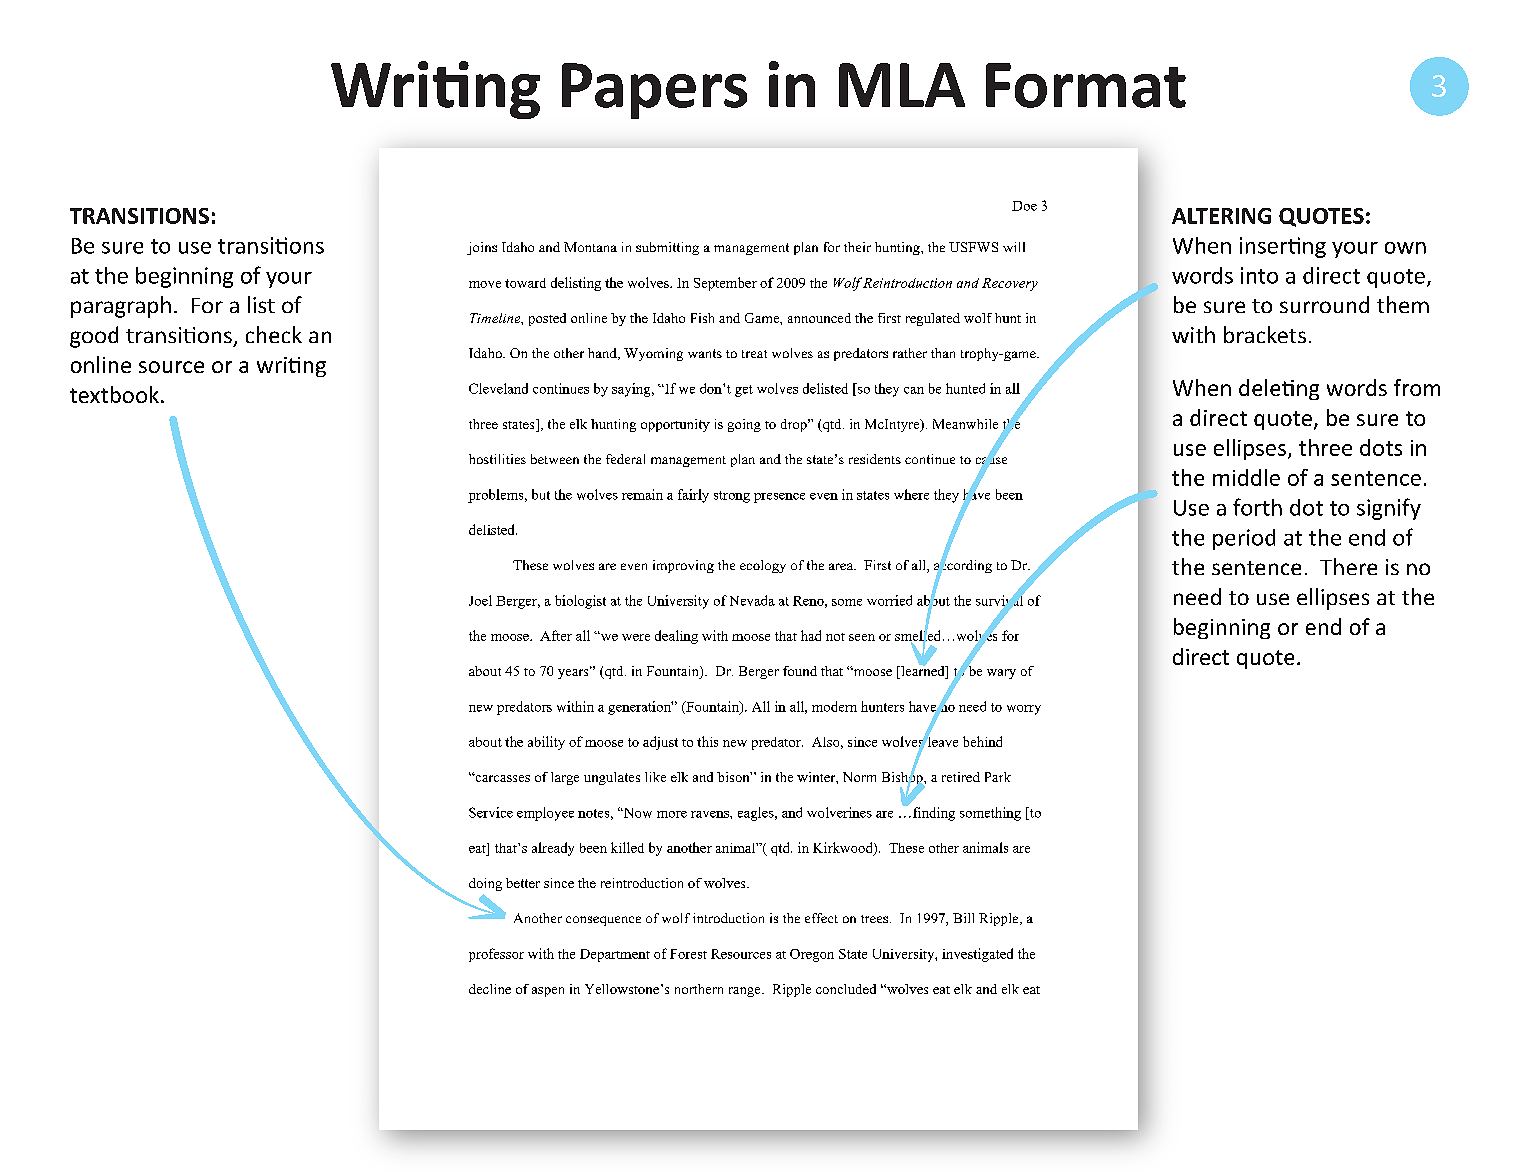 The image size is (1517, 1172). Describe the element at coordinates (977, 955) in the screenshot. I see `investigated` at that location.
